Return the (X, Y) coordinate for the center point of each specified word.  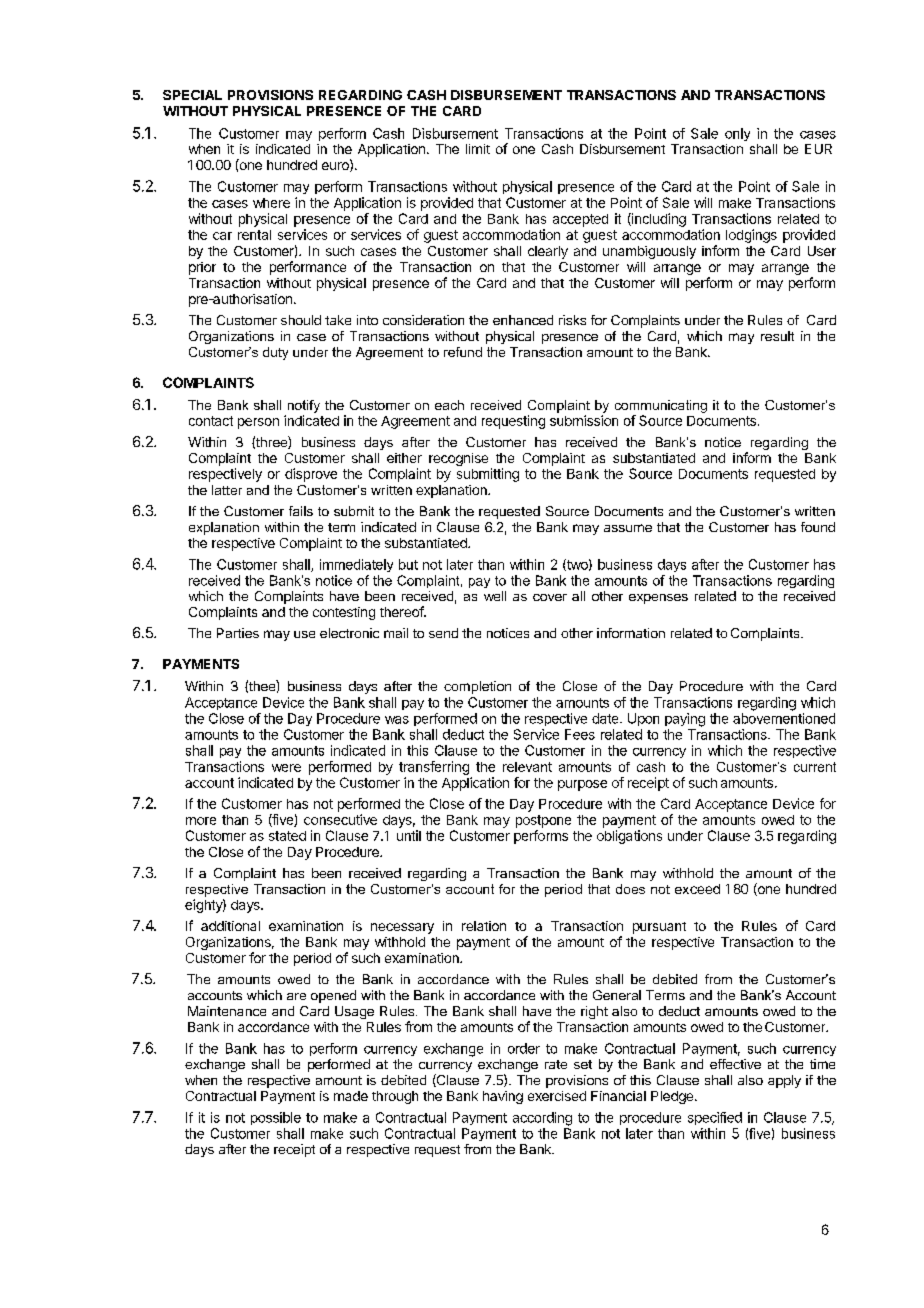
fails (301, 511)
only (737, 134)
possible (276, 1118)
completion (477, 687)
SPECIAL (192, 95)
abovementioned (784, 718)
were (286, 768)
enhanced (523, 320)
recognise (458, 459)
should (301, 320)
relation (484, 926)
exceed (697, 889)
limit (478, 149)
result (777, 336)
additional (230, 926)
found (818, 527)
